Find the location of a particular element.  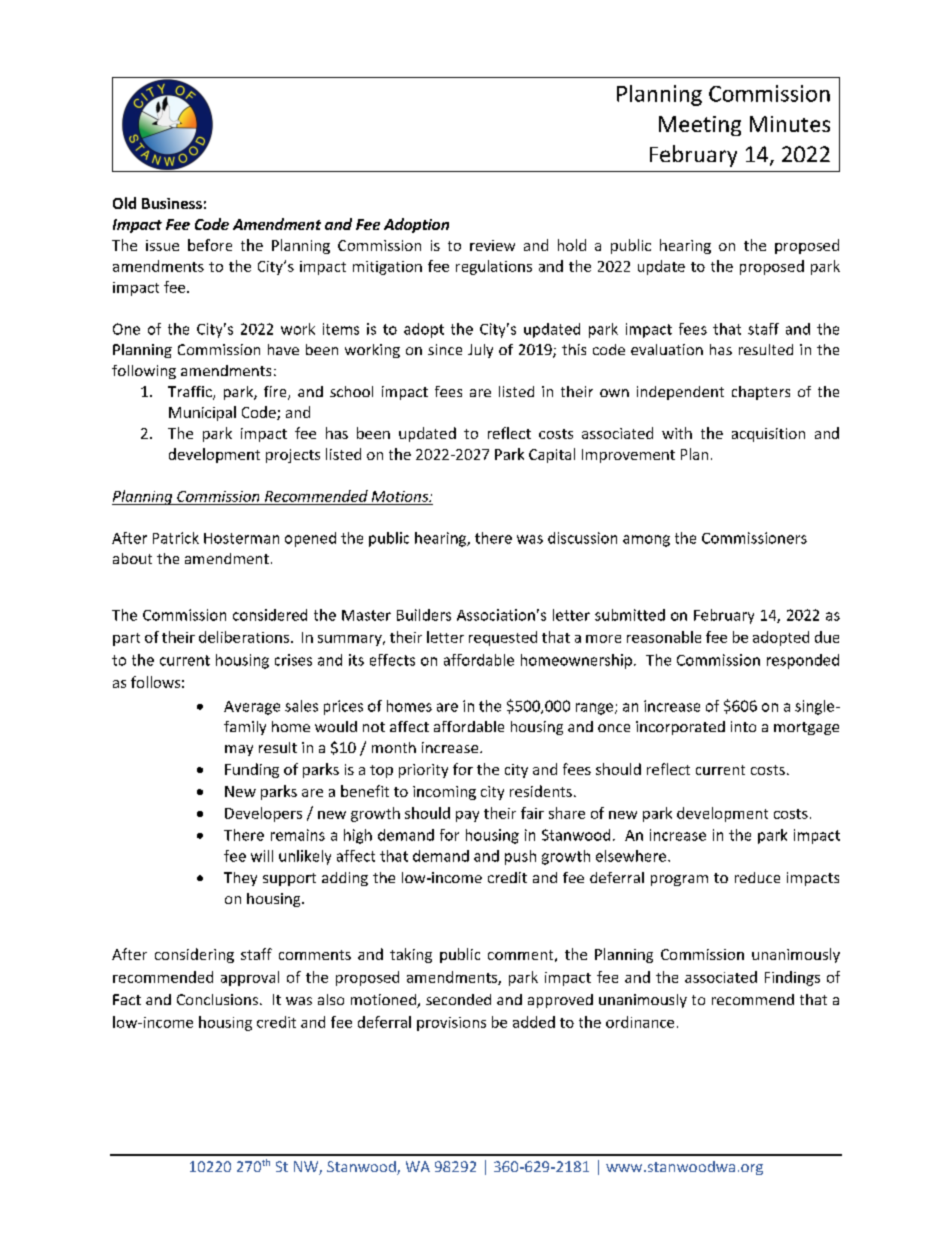

seconded is located at coordinates (458, 999).
